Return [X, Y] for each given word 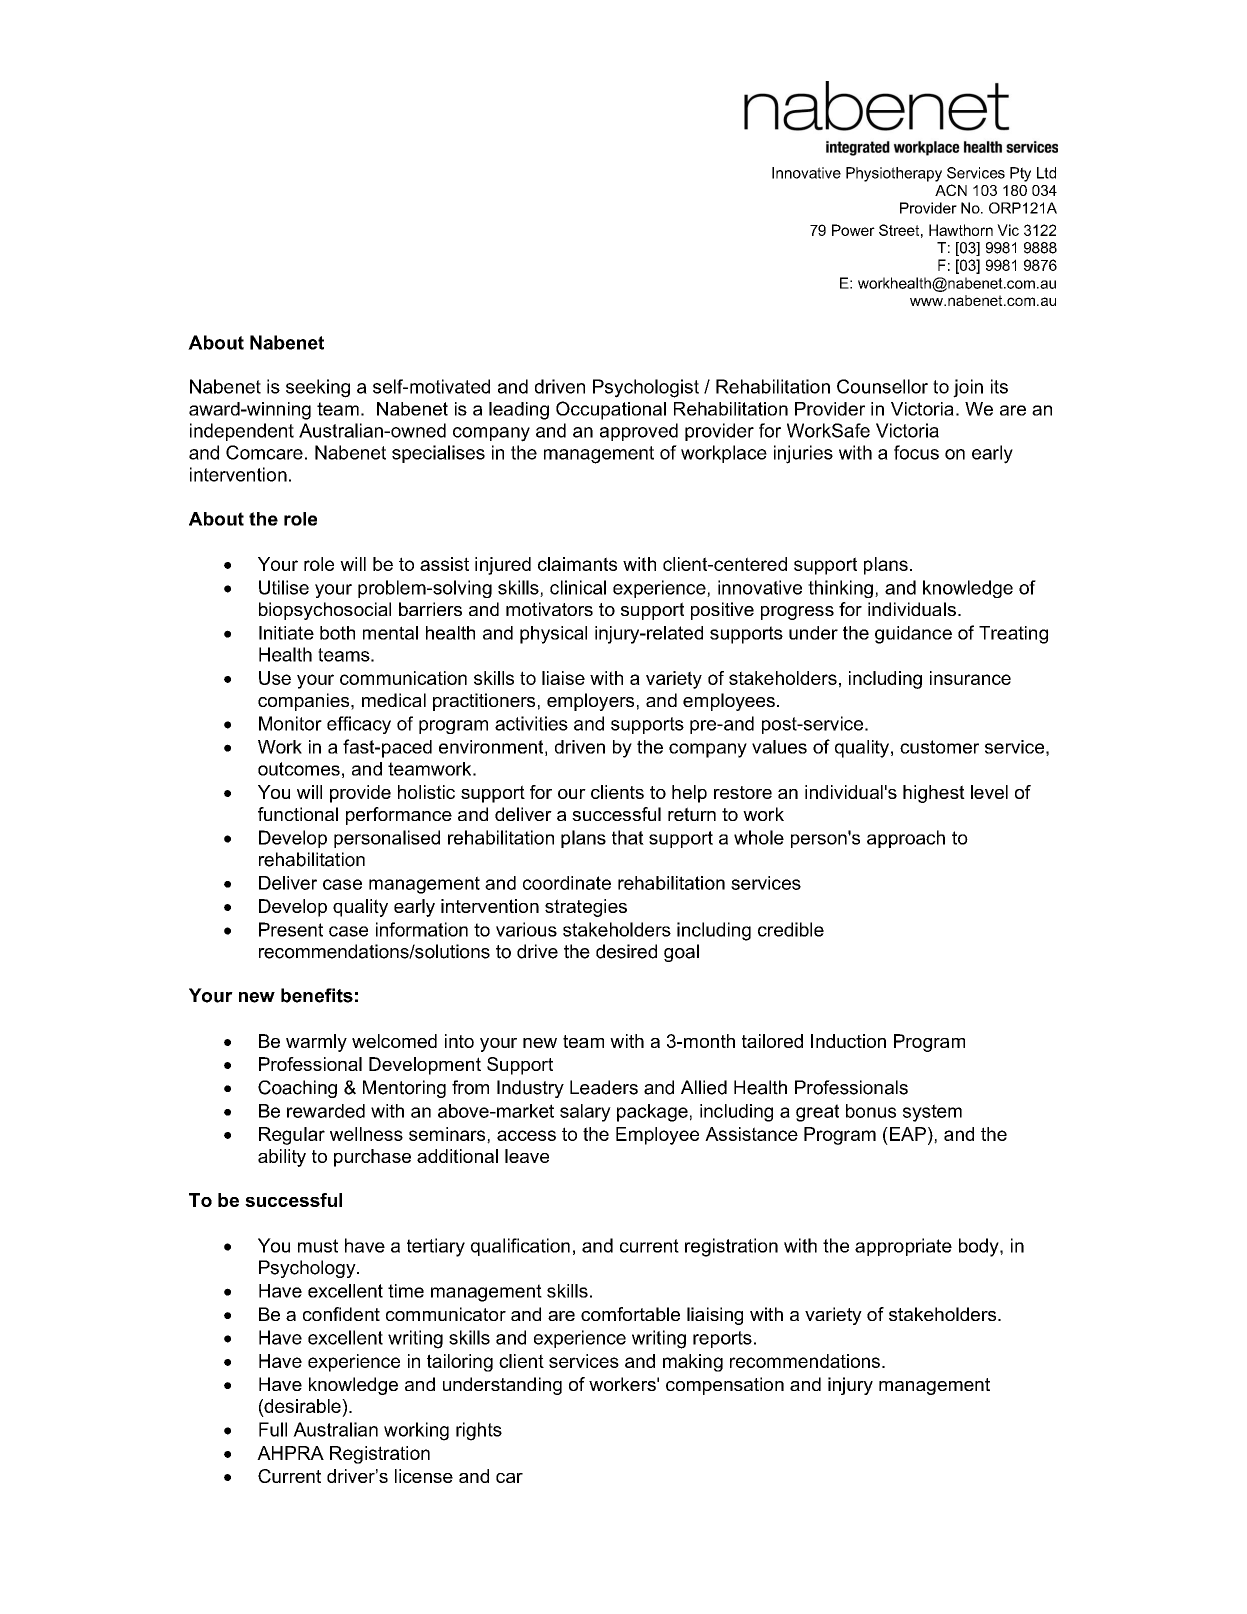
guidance [913, 635]
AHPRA [290, 1453]
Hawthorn [961, 230]
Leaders [604, 1087]
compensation [725, 1386]
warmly [316, 1043]
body [980, 1247]
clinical [578, 587]
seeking [318, 388]
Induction [848, 1041]
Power [853, 230]
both [337, 633]
